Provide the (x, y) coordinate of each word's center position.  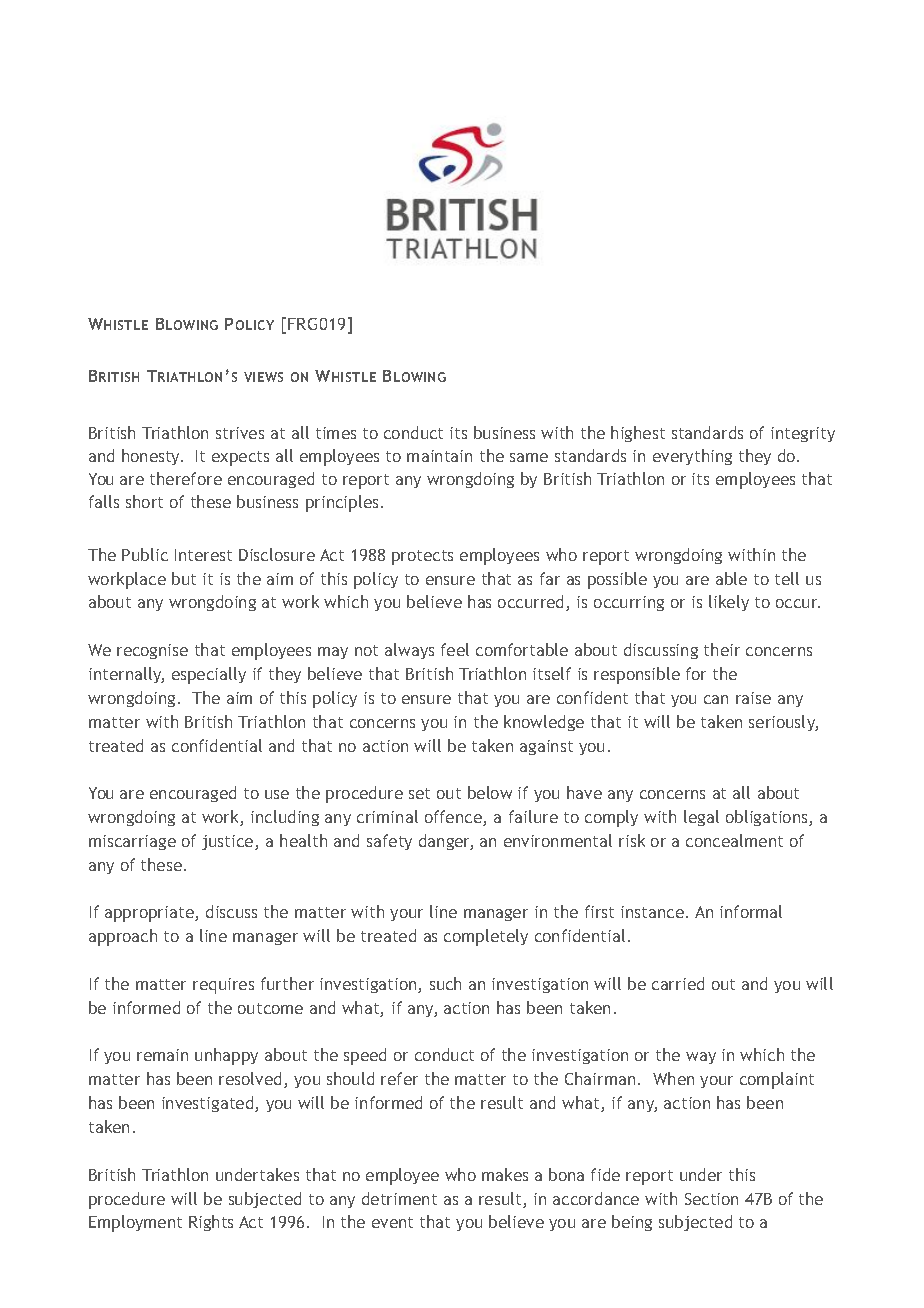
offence (454, 818)
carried (678, 983)
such (445, 983)
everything (692, 457)
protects (422, 557)
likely (729, 603)
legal (701, 818)
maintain (439, 456)
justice (229, 842)
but (184, 578)
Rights (211, 1223)
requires (223, 986)
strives (240, 433)
